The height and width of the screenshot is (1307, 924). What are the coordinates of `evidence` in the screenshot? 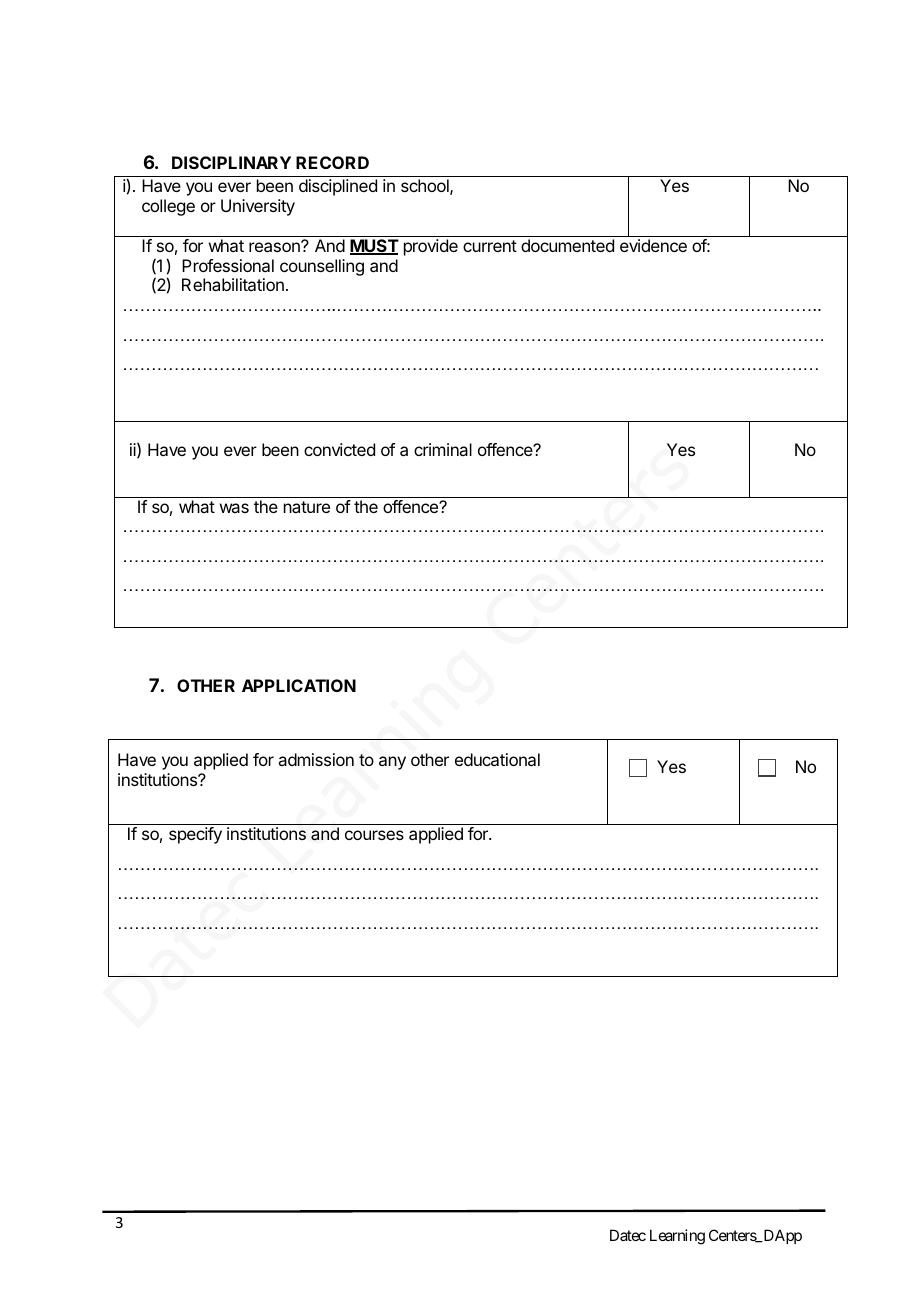 It's located at (653, 245).
